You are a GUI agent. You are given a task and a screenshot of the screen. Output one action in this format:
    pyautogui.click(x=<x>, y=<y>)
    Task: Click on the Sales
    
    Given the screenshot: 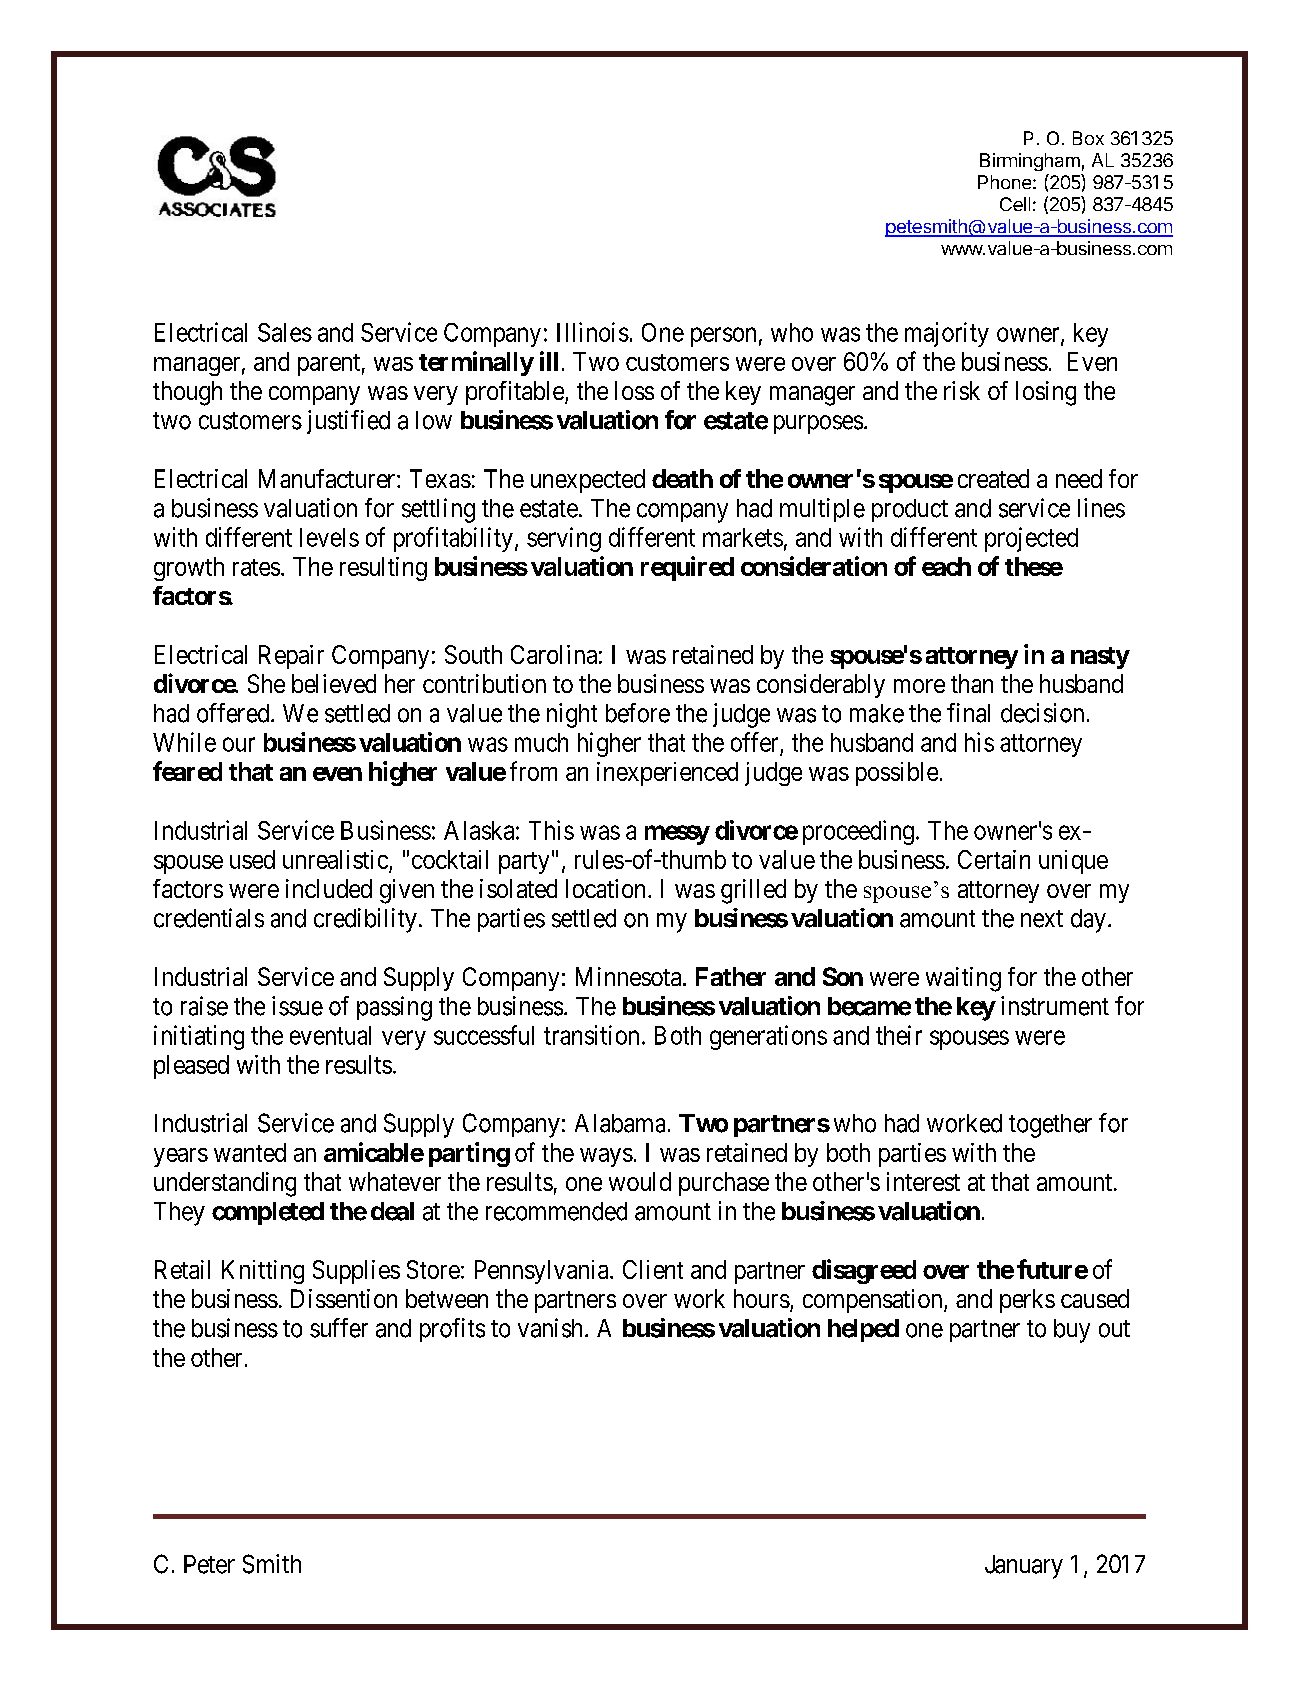 What is the action you would take?
    pyautogui.click(x=285, y=332)
